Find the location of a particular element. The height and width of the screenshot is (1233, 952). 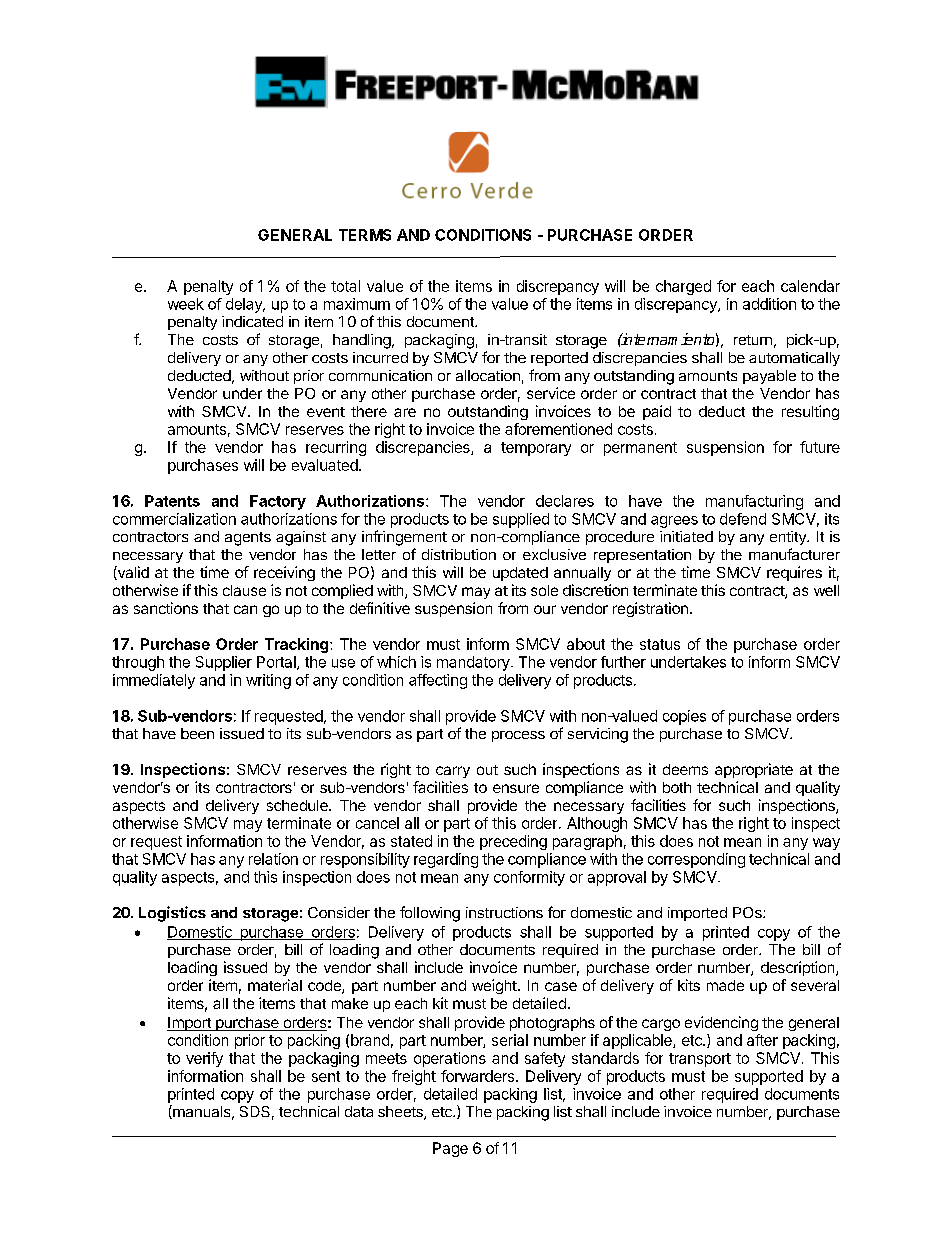

TERMS is located at coordinates (365, 235).
